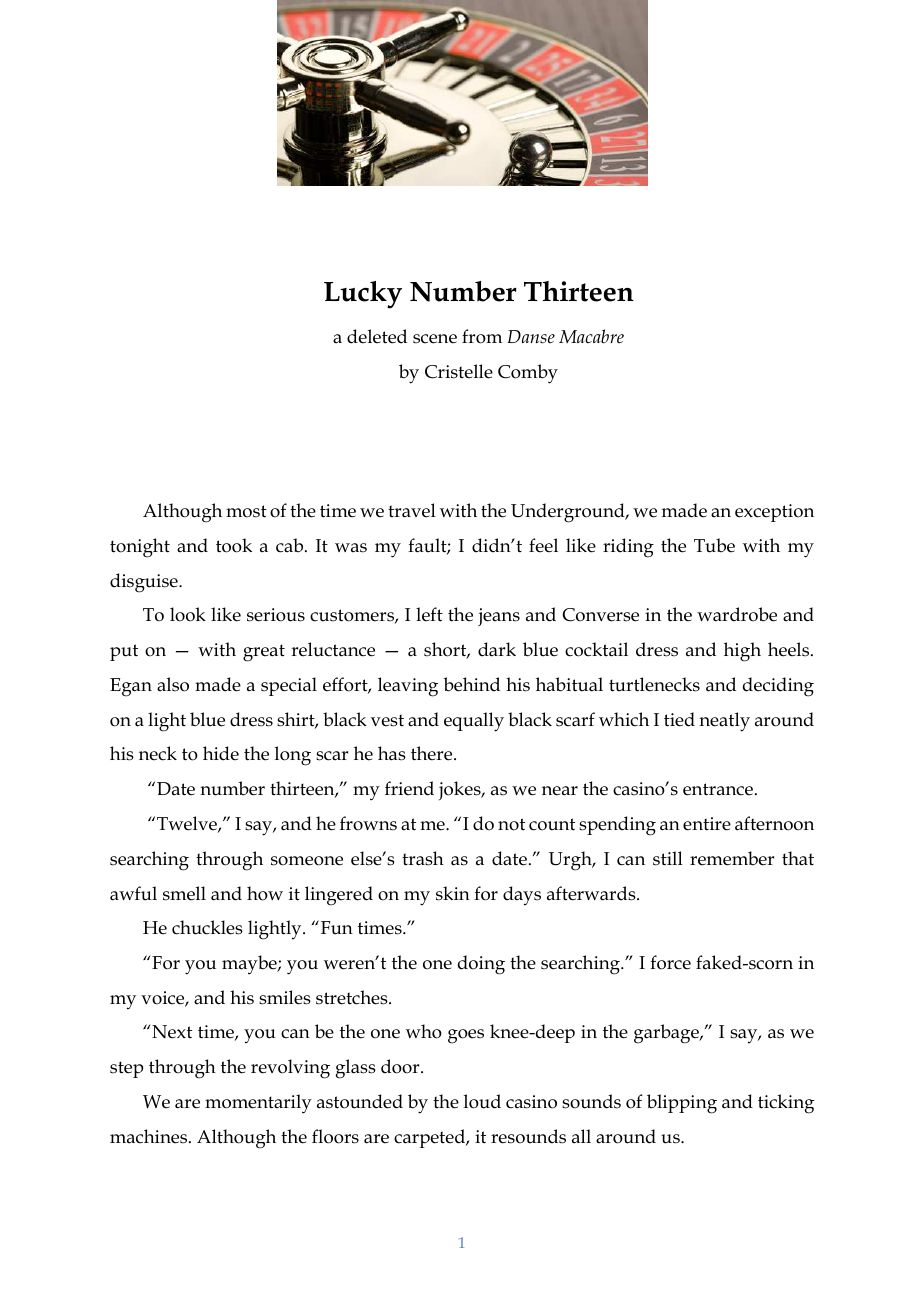  I want to click on also, so click(173, 684).
